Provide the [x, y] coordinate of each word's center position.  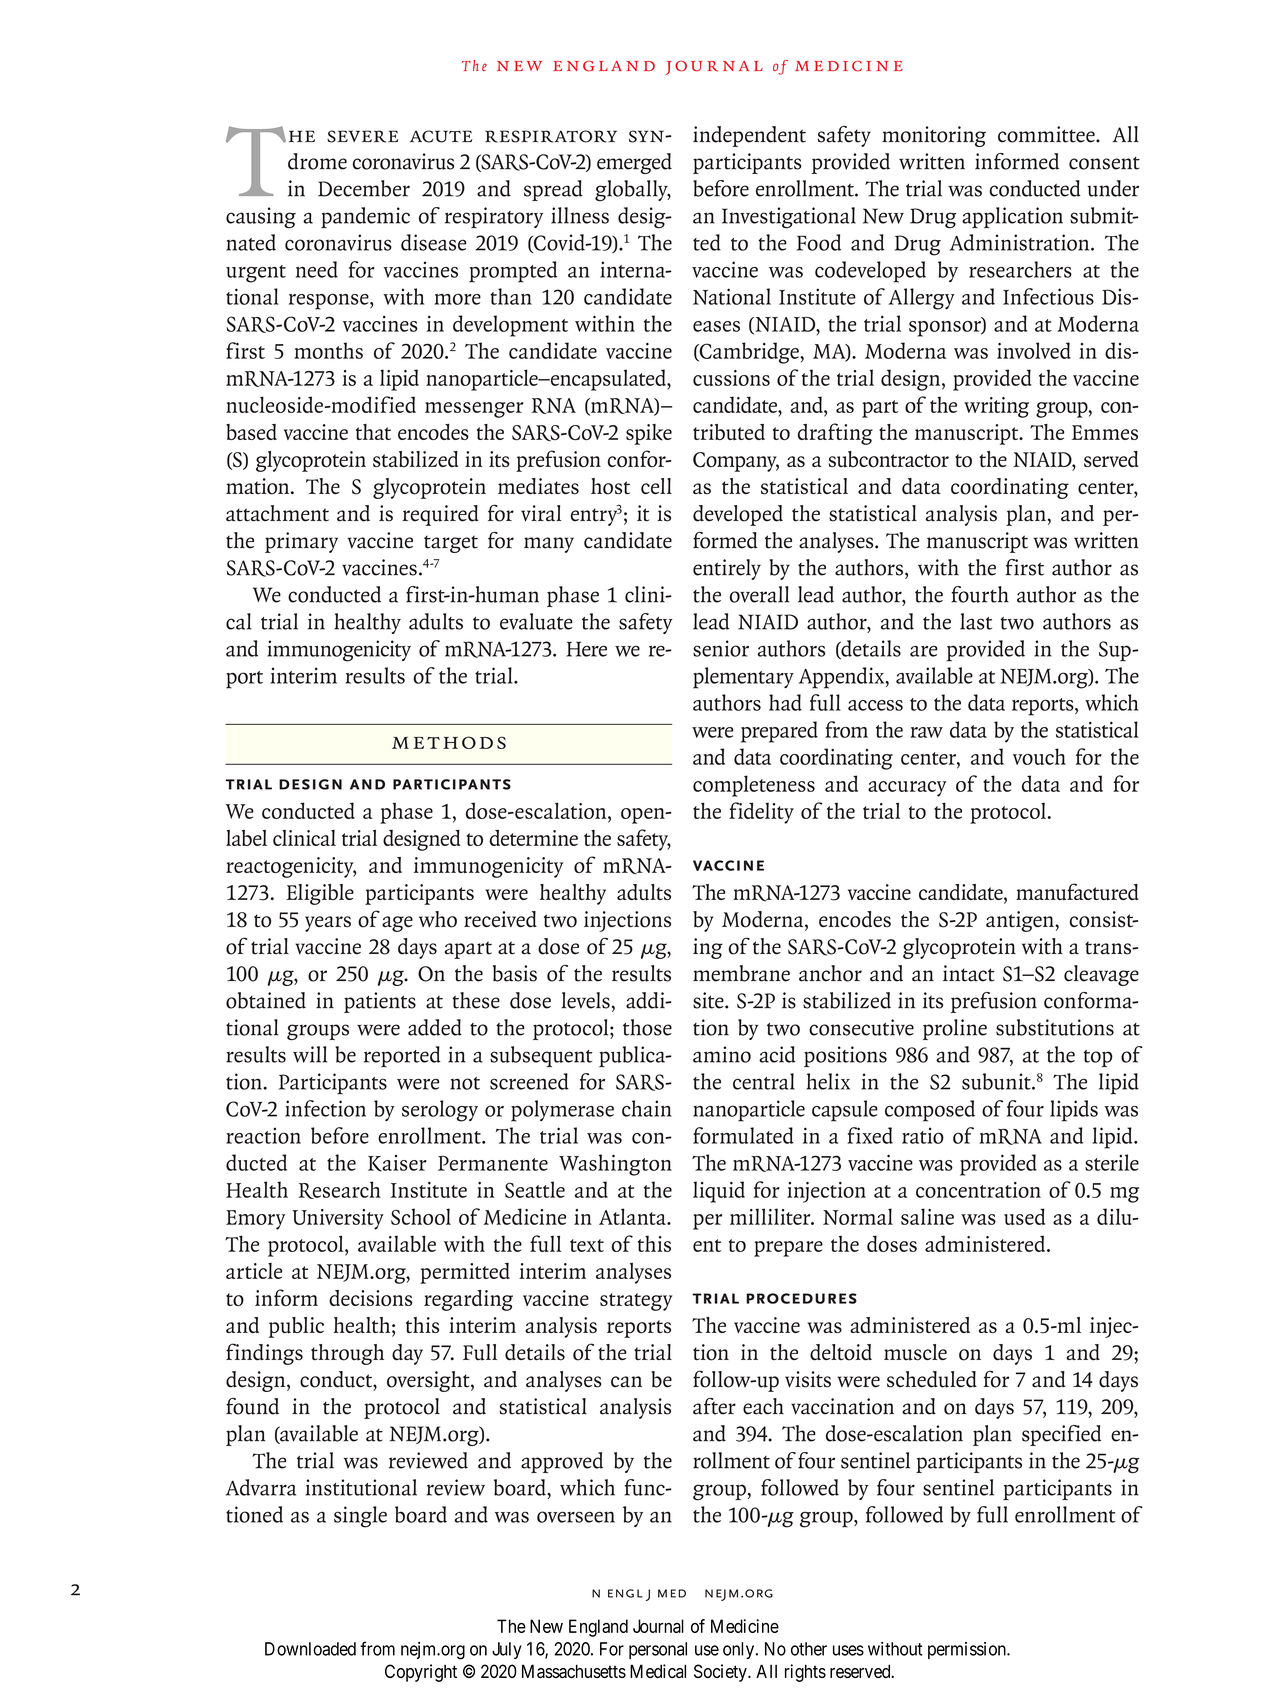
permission [968, 1650]
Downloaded [310, 1649]
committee [1047, 134]
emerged [634, 163]
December [364, 188]
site [709, 1000]
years [328, 924]
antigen [1021, 921]
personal [658, 1650]
